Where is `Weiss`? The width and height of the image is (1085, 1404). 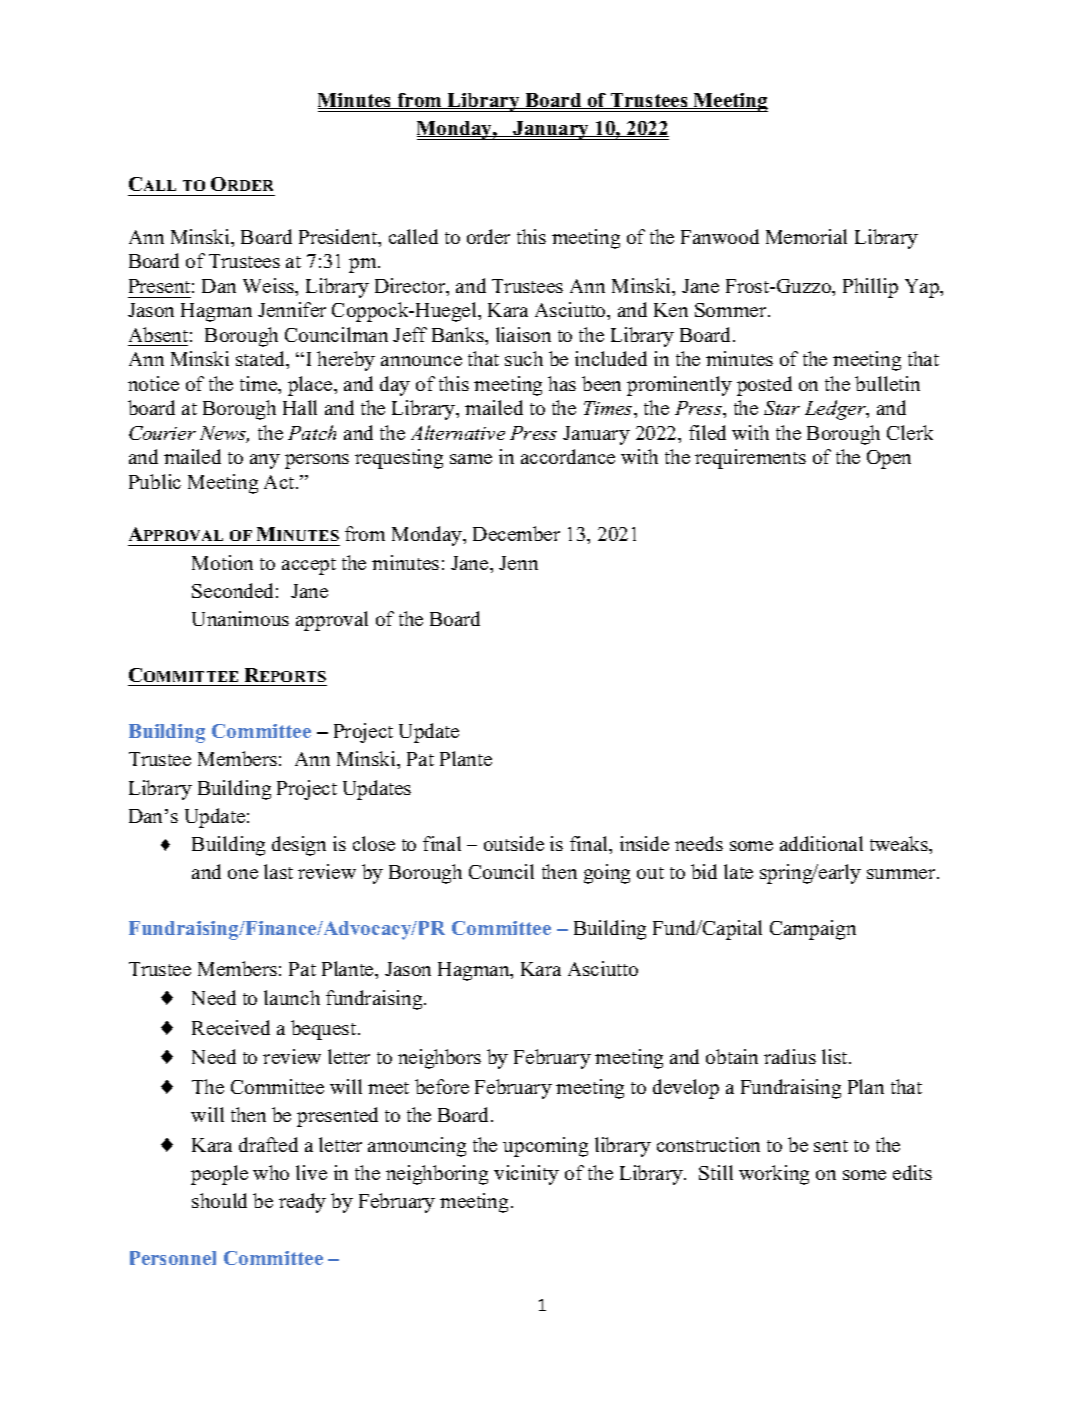
Weiss is located at coordinates (269, 285).
